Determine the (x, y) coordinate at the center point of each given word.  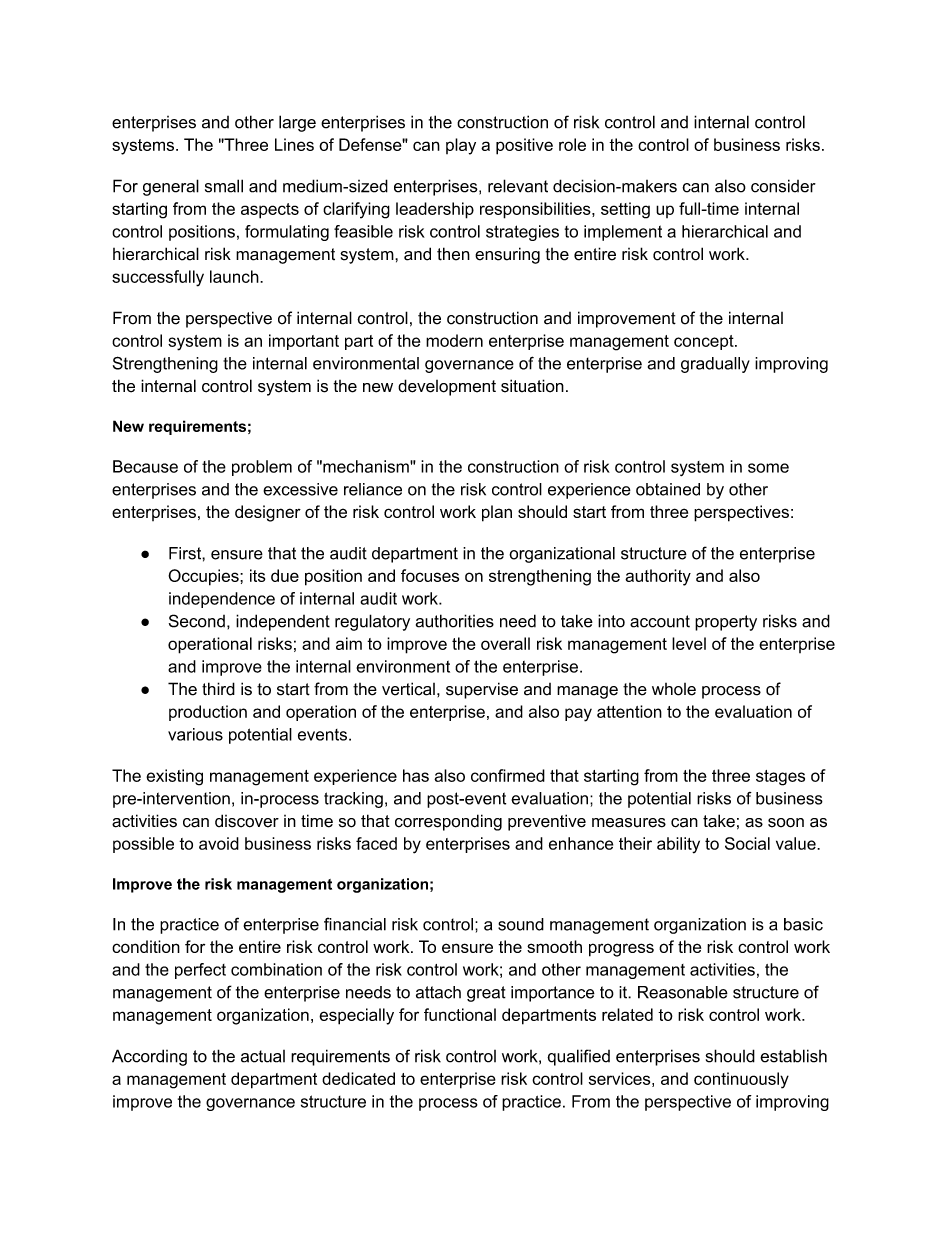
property (726, 623)
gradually (715, 365)
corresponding (448, 822)
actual (263, 1056)
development (447, 387)
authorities (455, 621)
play (461, 146)
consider (783, 186)
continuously (741, 1080)
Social (747, 843)
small (224, 186)
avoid (219, 843)
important (304, 342)
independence (222, 600)
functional (460, 1014)
